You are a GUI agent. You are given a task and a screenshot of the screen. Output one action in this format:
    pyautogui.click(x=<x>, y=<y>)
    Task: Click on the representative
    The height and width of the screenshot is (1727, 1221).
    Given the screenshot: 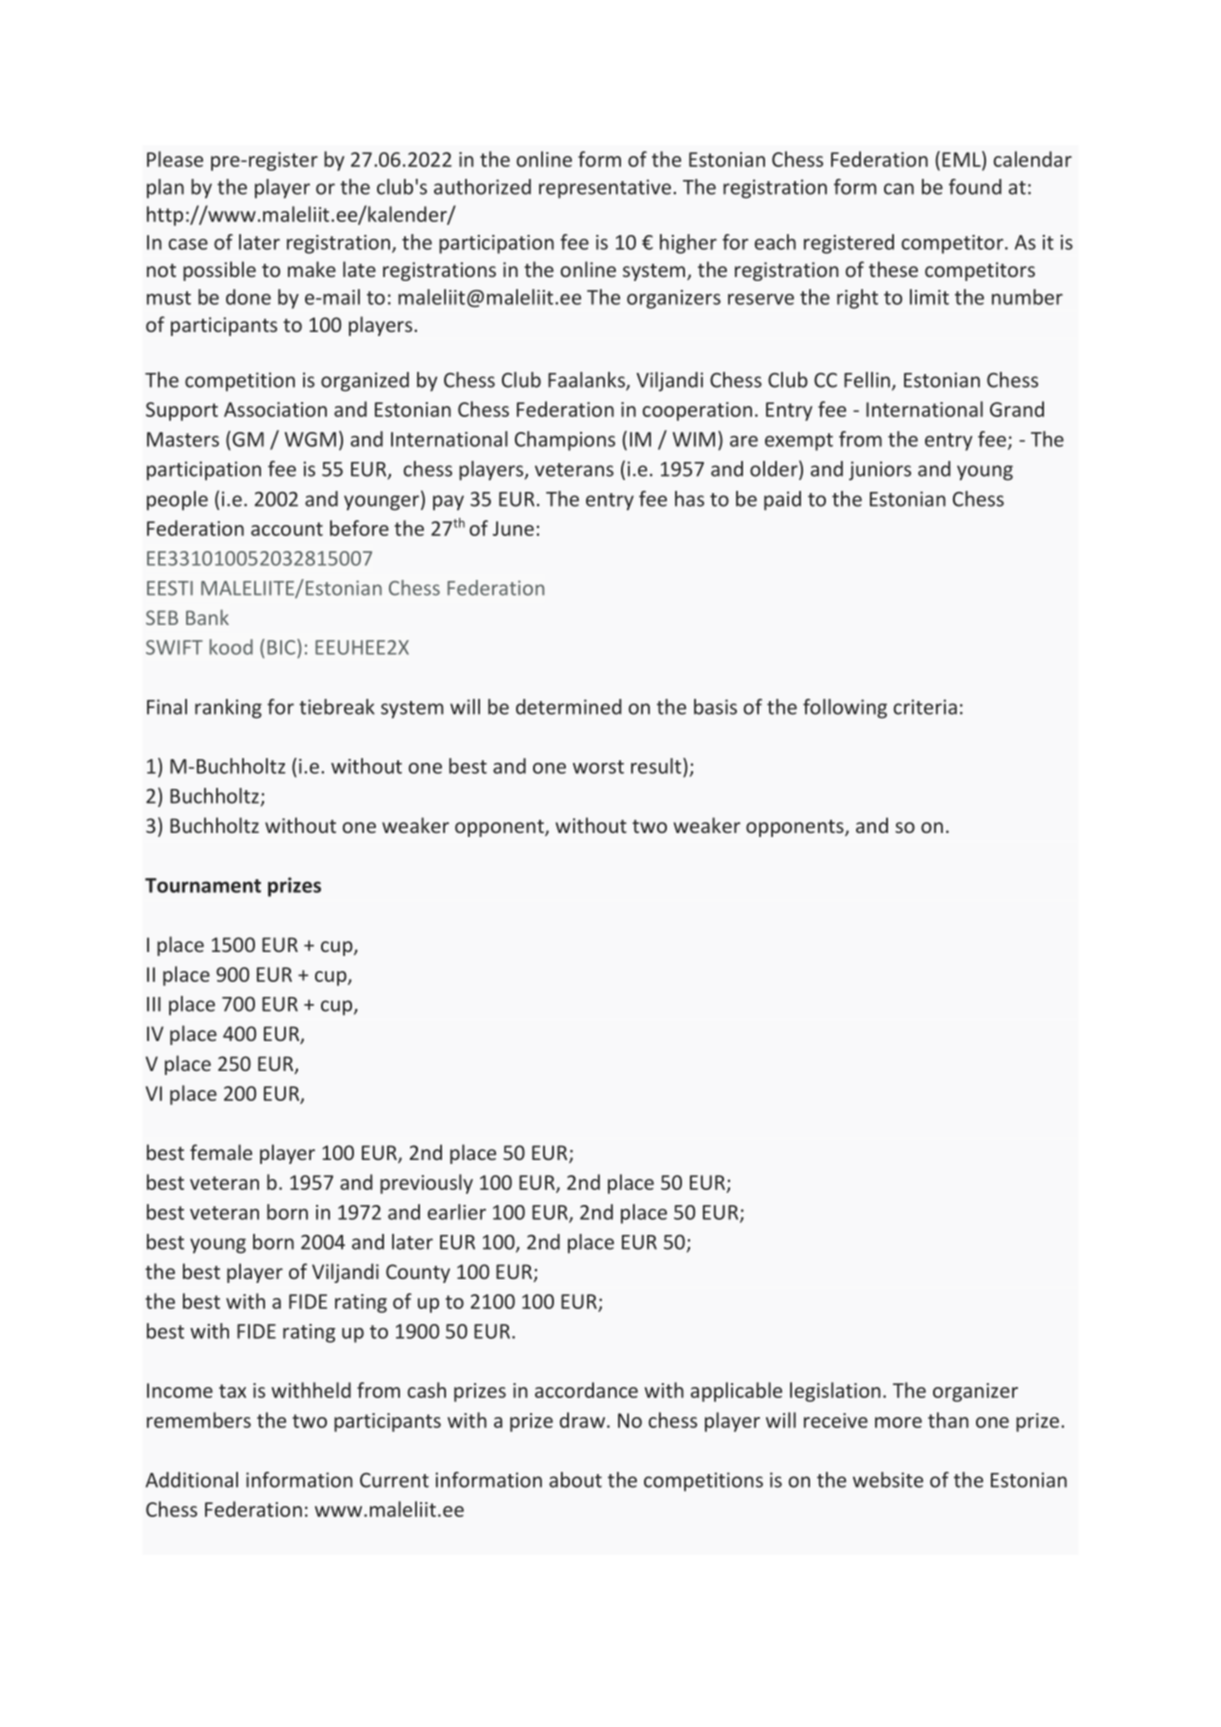 What is the action you would take?
    pyautogui.click(x=605, y=189)
